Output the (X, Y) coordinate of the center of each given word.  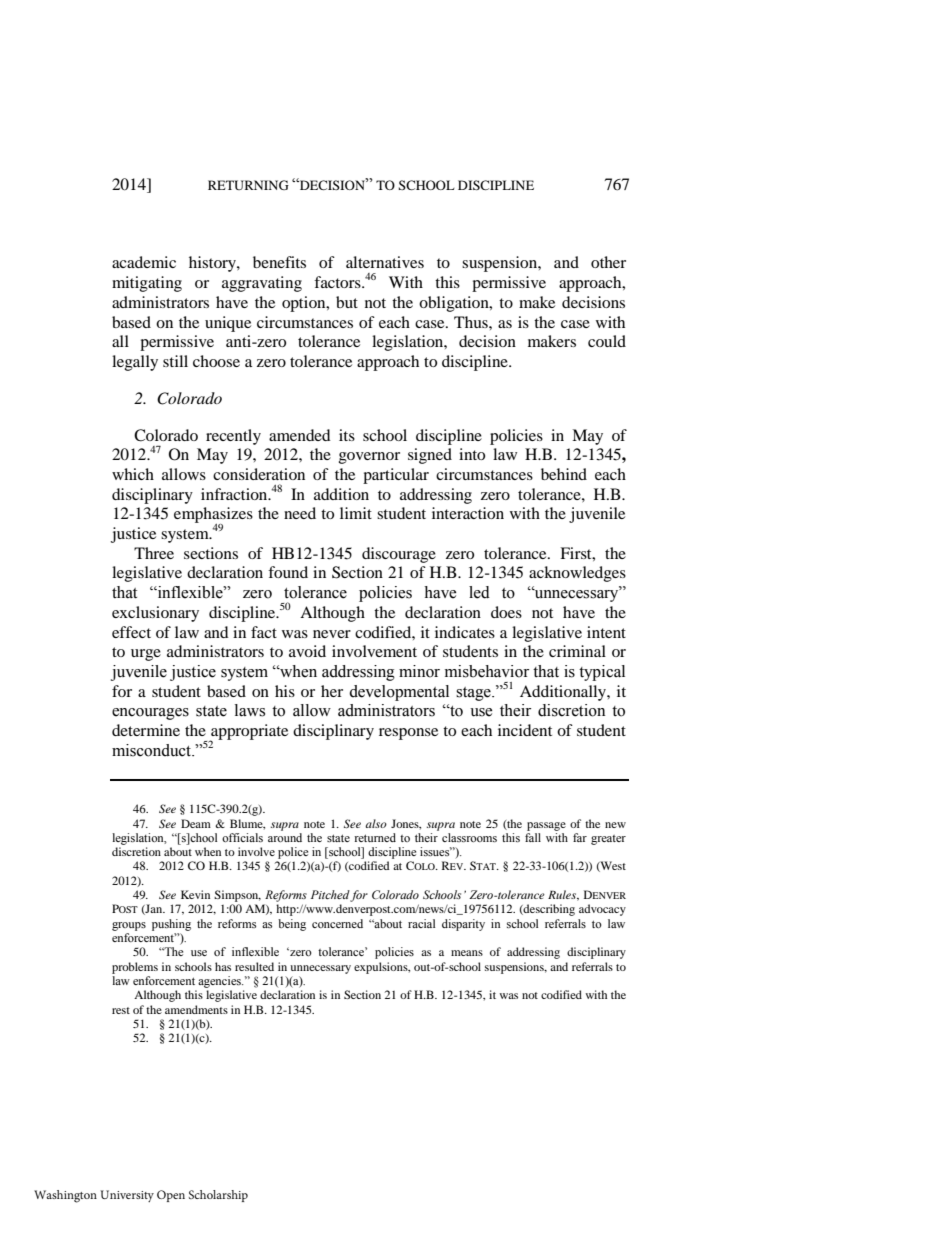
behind (564, 474)
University (127, 1196)
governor (369, 458)
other (608, 262)
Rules (563, 895)
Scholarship (218, 1196)
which (133, 474)
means (467, 953)
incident (525, 730)
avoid (307, 651)
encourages (150, 714)
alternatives (385, 262)
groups (129, 926)
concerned (337, 923)
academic (144, 262)
